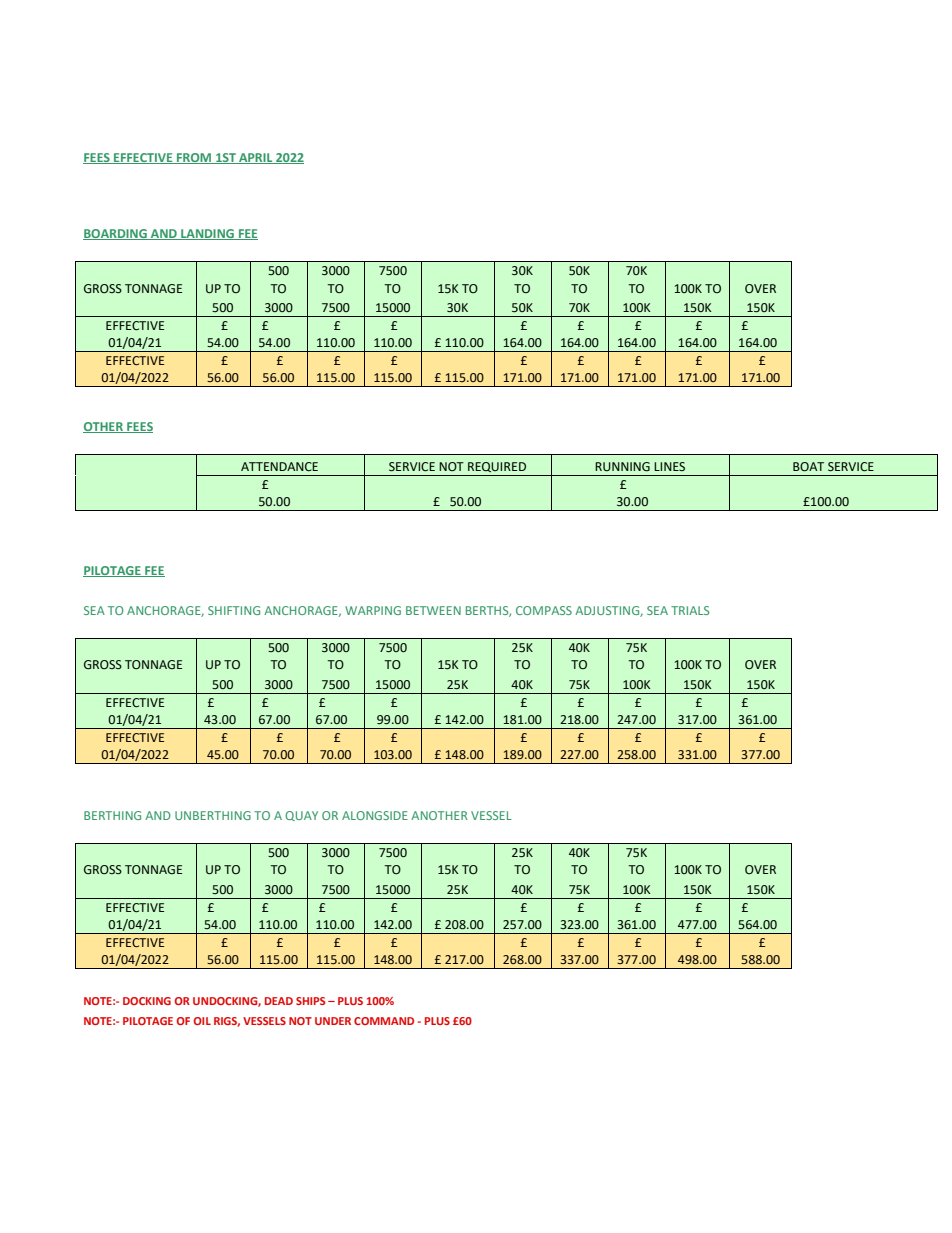 This screenshot has height=1233, width=952. I want to click on FROM, so click(194, 158).
